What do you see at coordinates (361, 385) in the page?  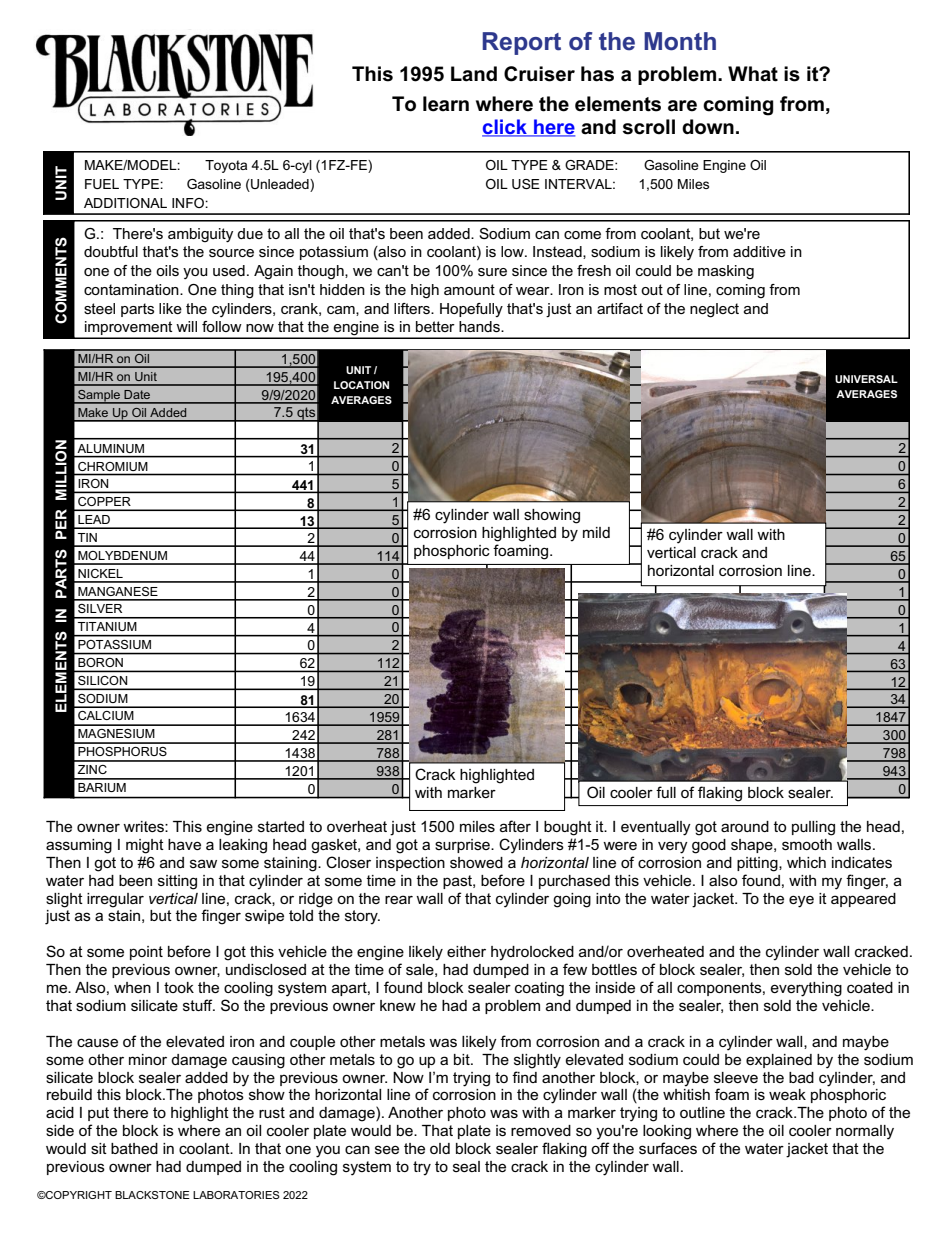 I see `LOCATION` at bounding box center [361, 385].
